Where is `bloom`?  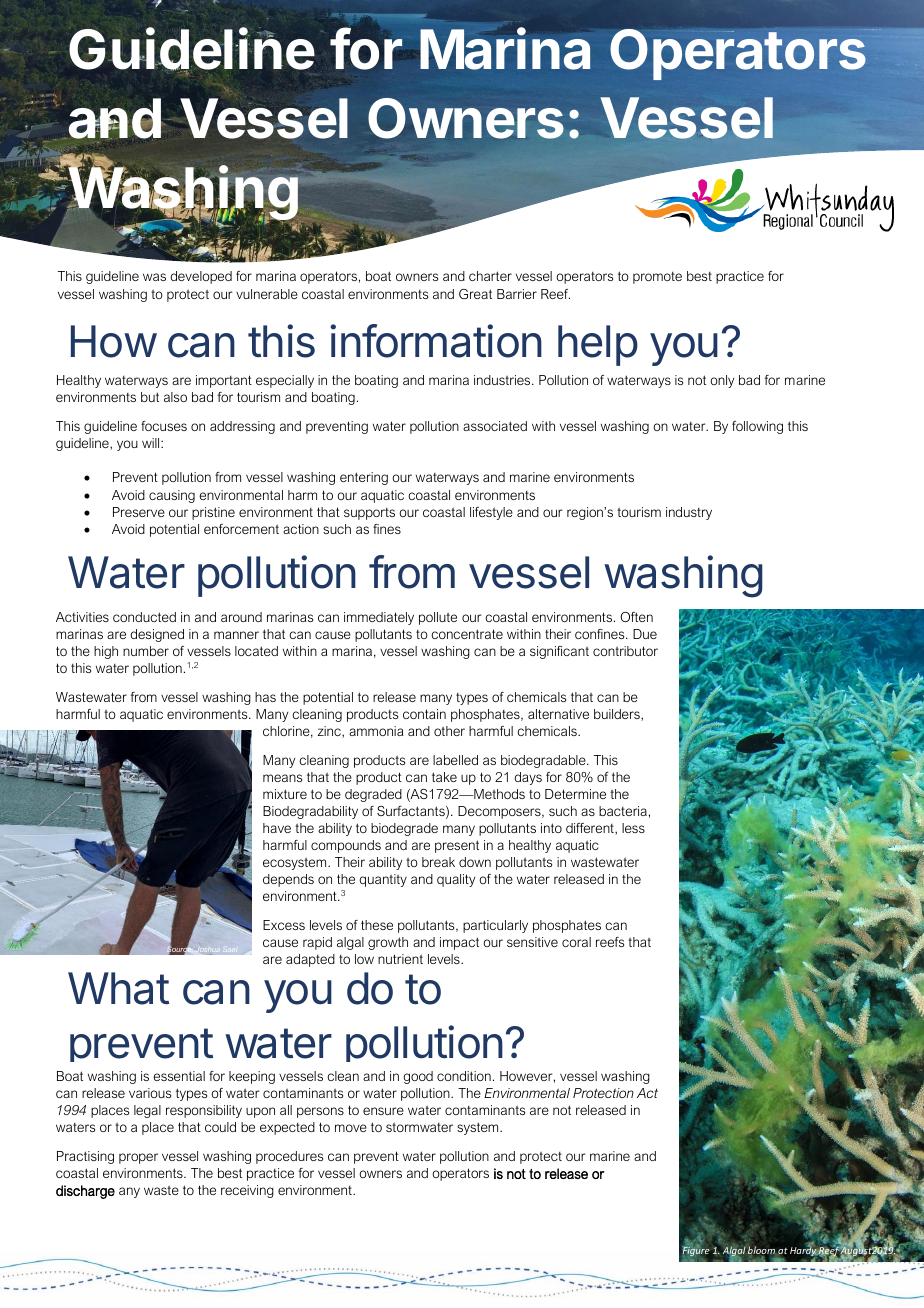
bloom is located at coordinates (761, 1250).
